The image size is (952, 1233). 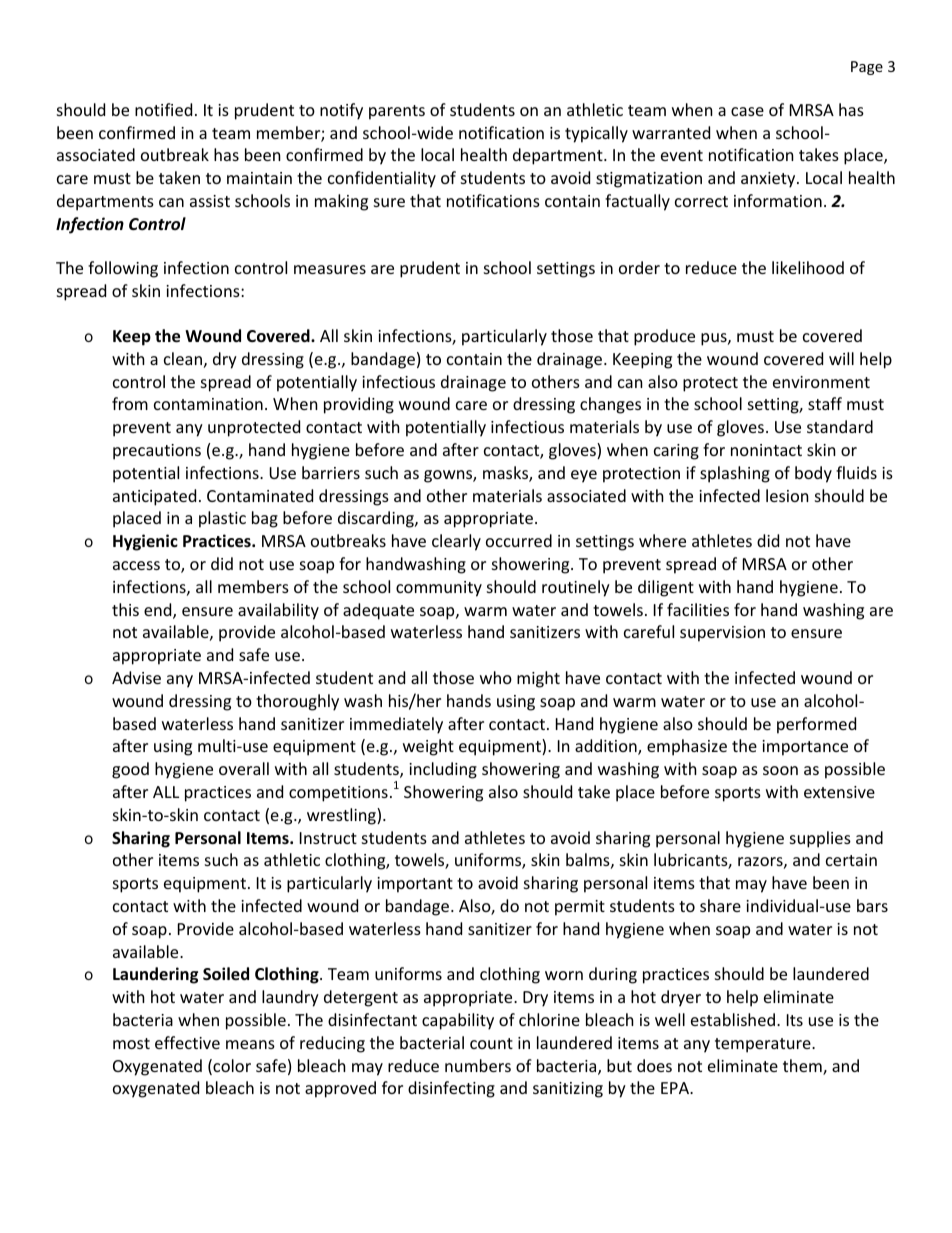 I want to click on case, so click(x=747, y=111).
